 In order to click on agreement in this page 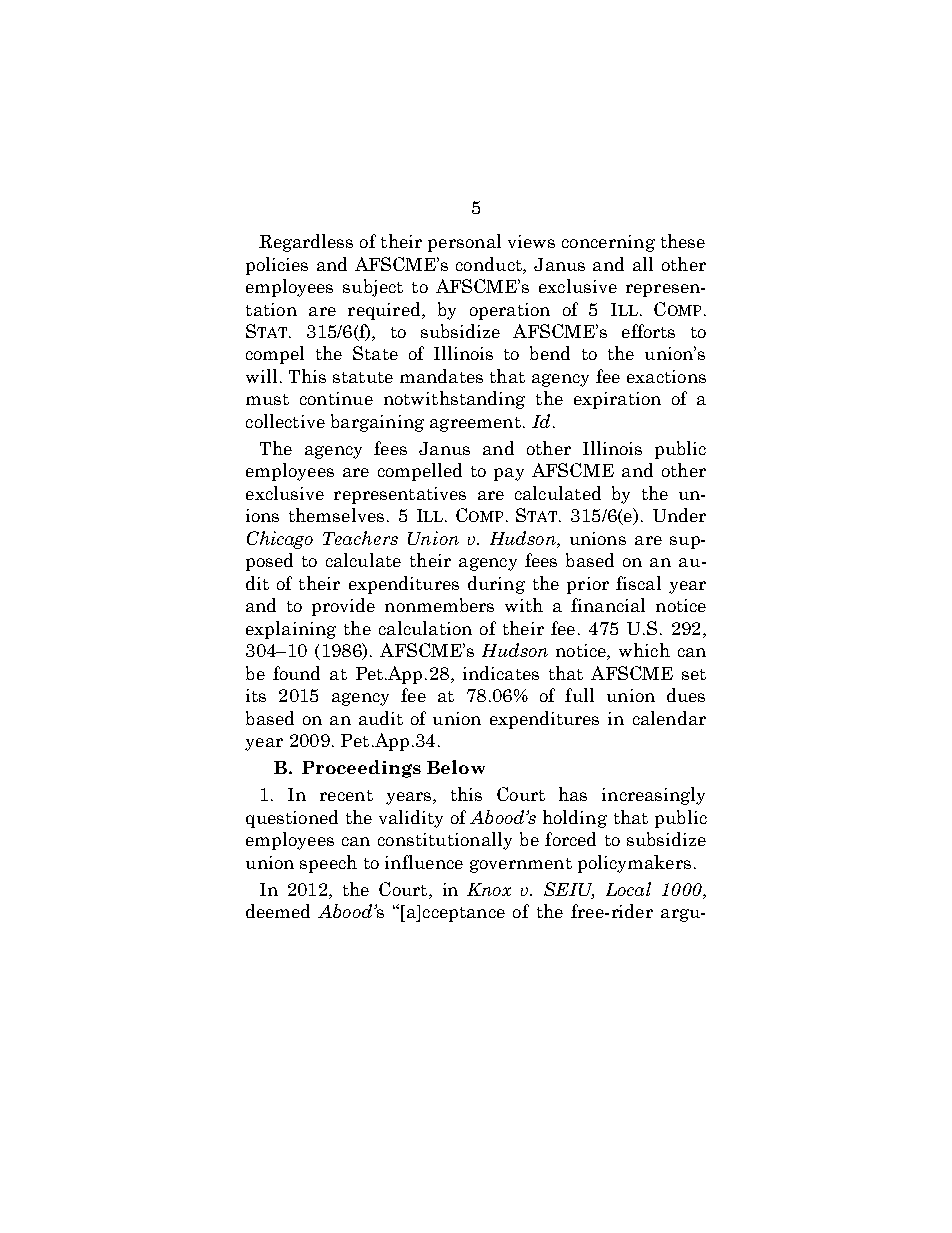, I will do `click(475, 424)`.
